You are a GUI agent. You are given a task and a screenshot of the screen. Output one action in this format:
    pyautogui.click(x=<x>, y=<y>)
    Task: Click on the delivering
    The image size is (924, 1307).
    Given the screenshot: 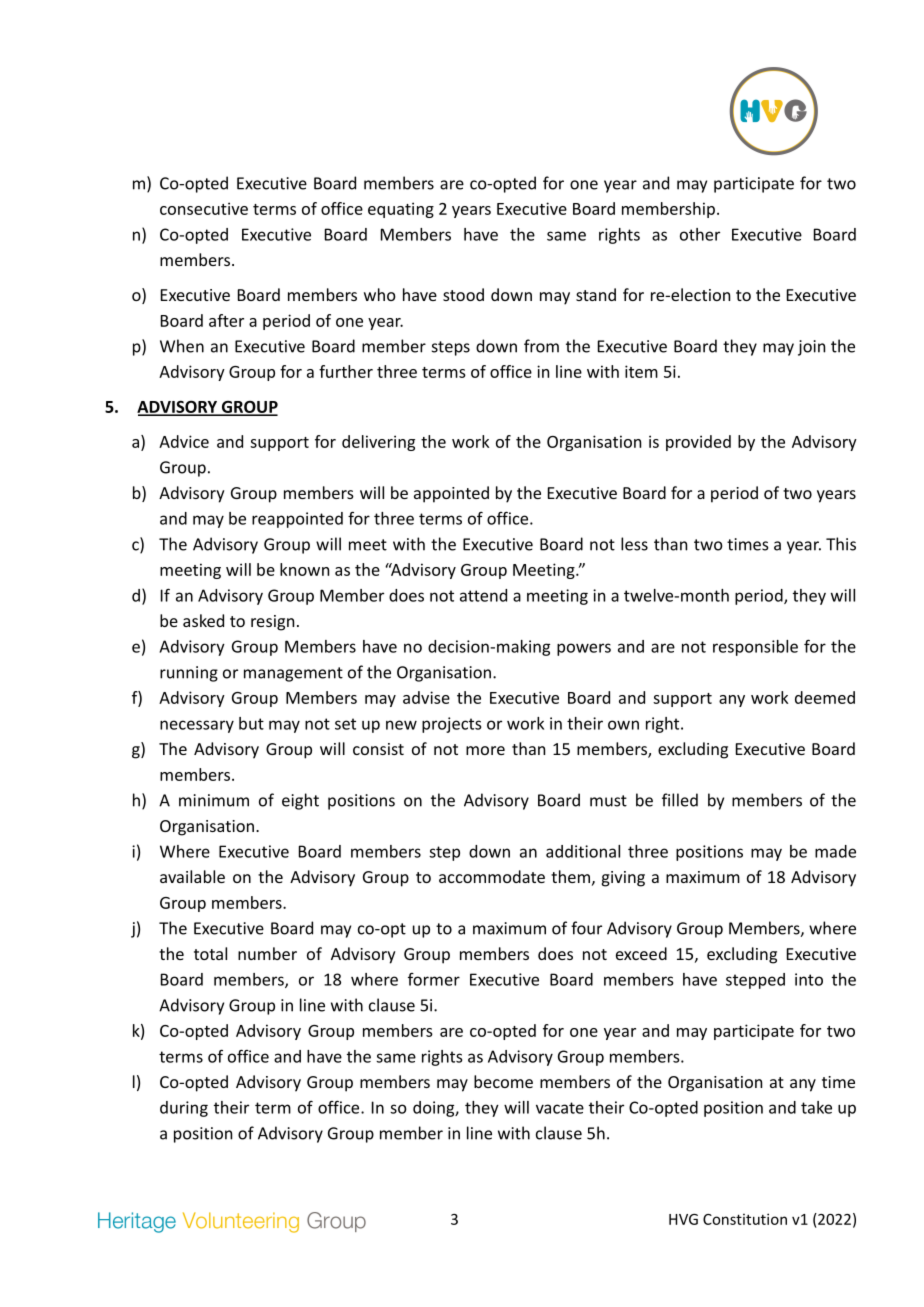 What is the action you would take?
    pyautogui.click(x=378, y=443)
